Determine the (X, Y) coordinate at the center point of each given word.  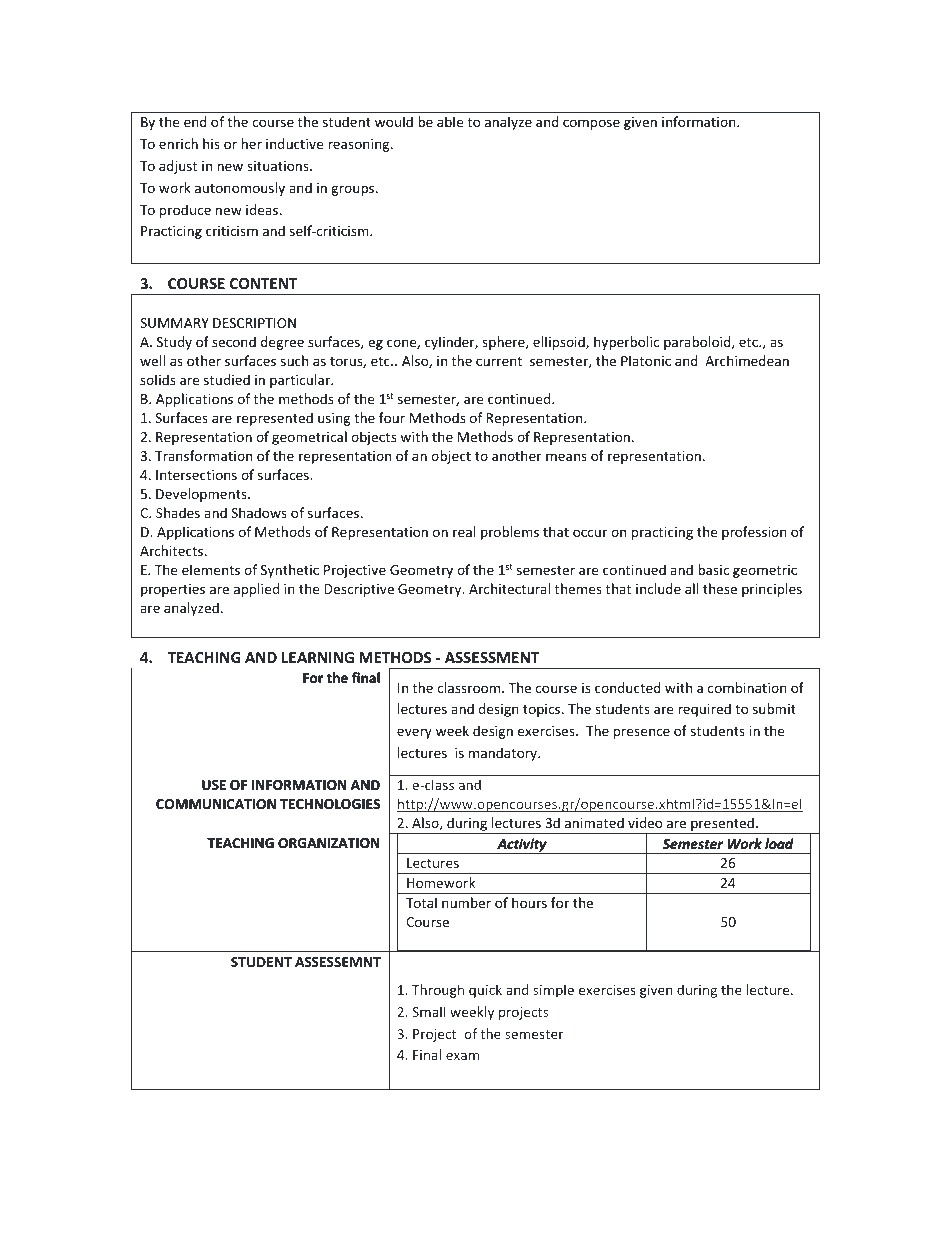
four (392, 417)
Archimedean (747, 360)
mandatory (504, 754)
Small (429, 1011)
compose (591, 124)
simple (553, 991)
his (211, 143)
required (704, 710)
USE (214, 785)
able (450, 121)
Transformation (203, 455)
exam (462, 1056)
